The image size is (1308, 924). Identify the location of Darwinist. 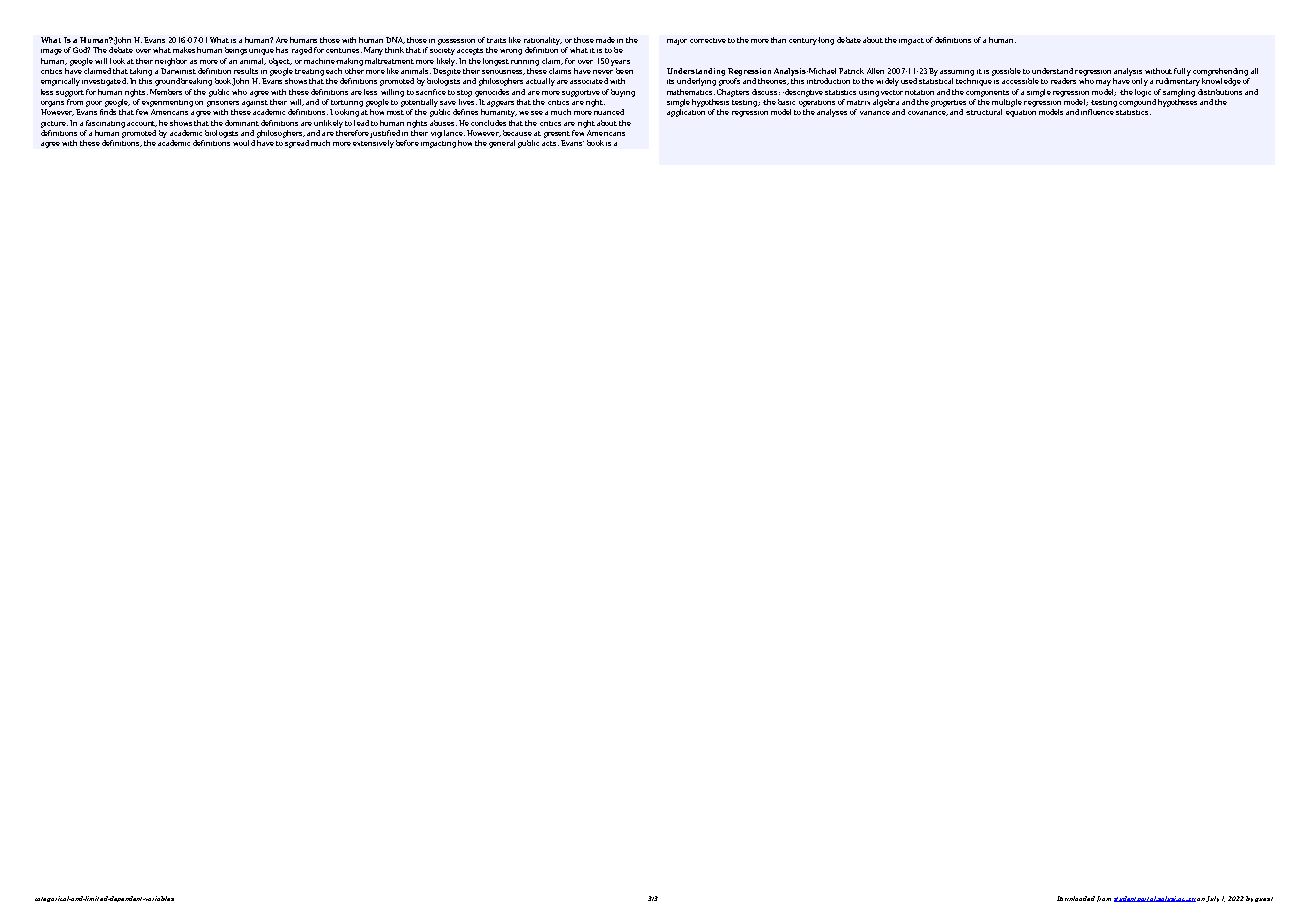
(178, 71).
